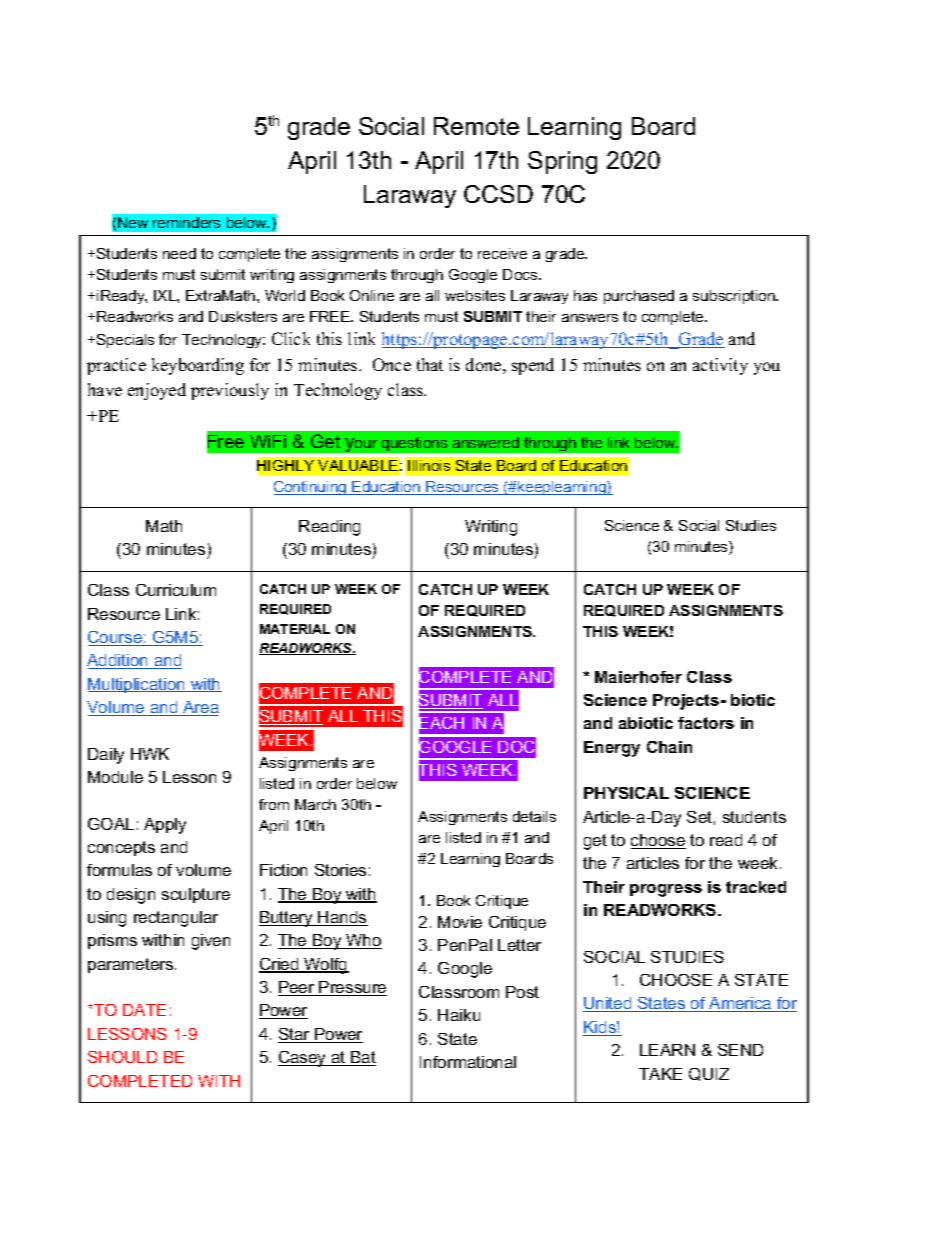 The height and width of the page is (1233, 952). Describe the element at coordinates (122, 1057) in the page. I see `SHOULD` at that location.
